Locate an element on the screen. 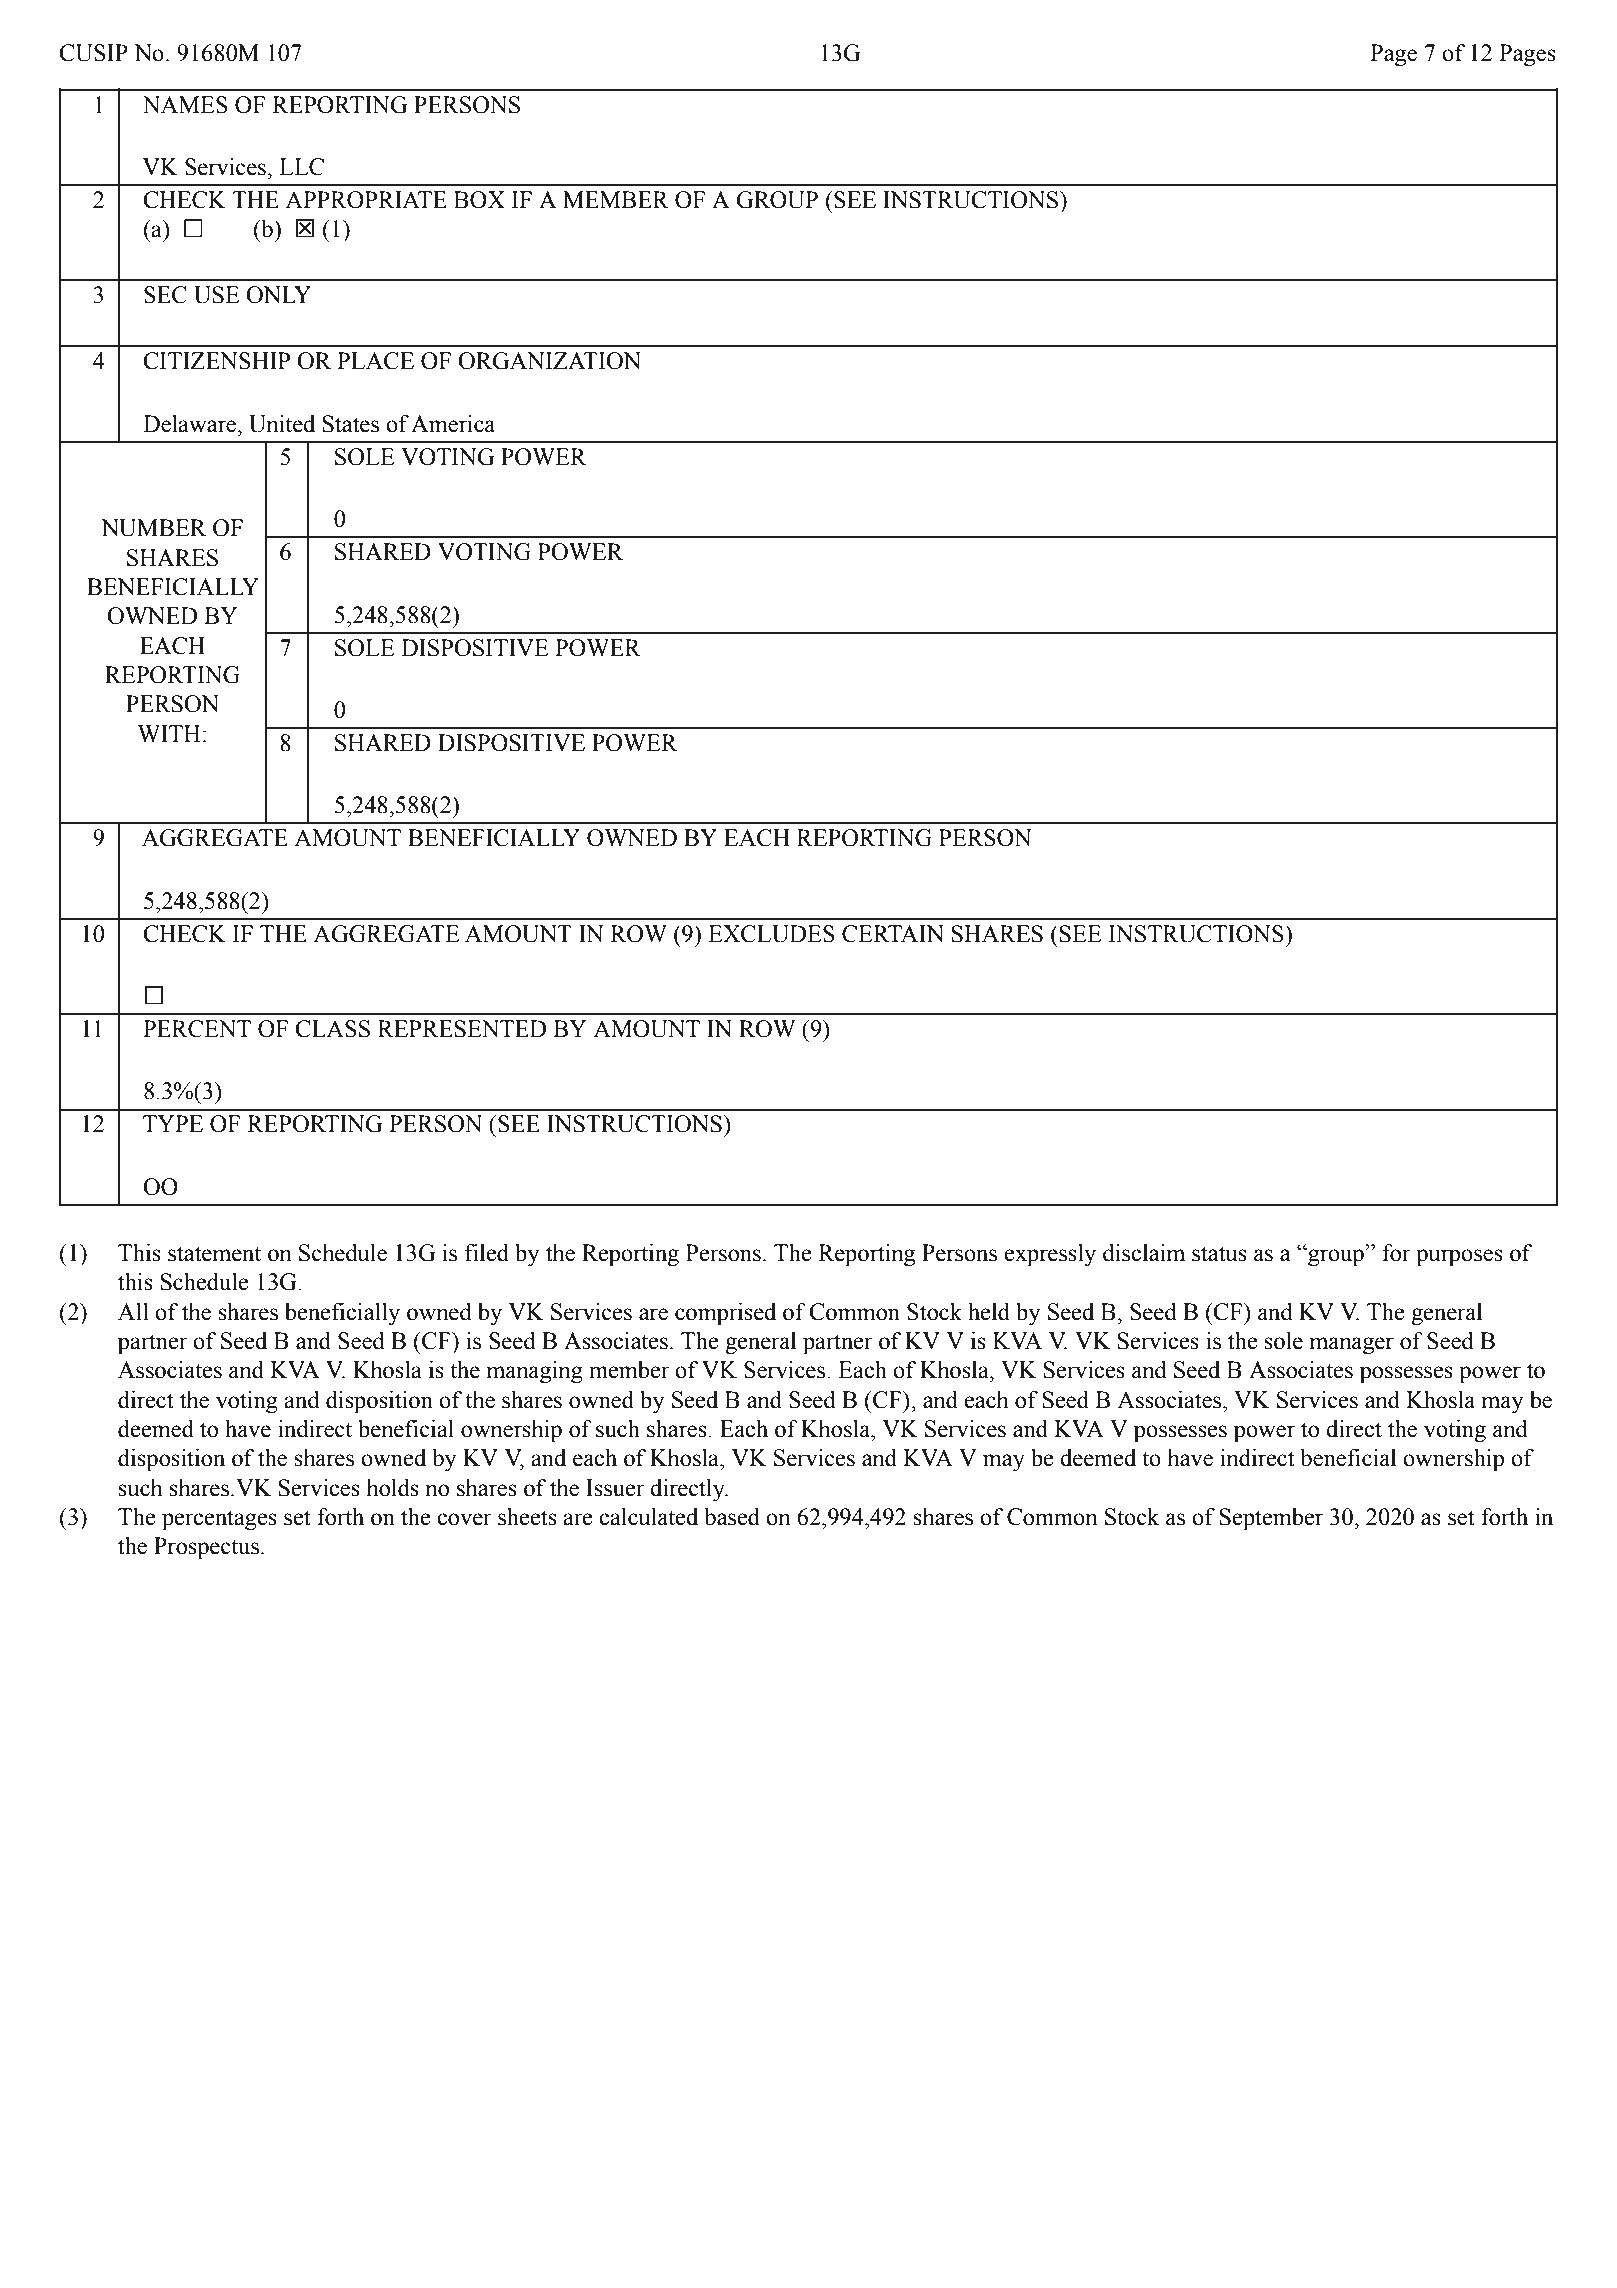 The width and height of the screenshot is (1617, 2288). status is located at coordinates (1219, 1254).
